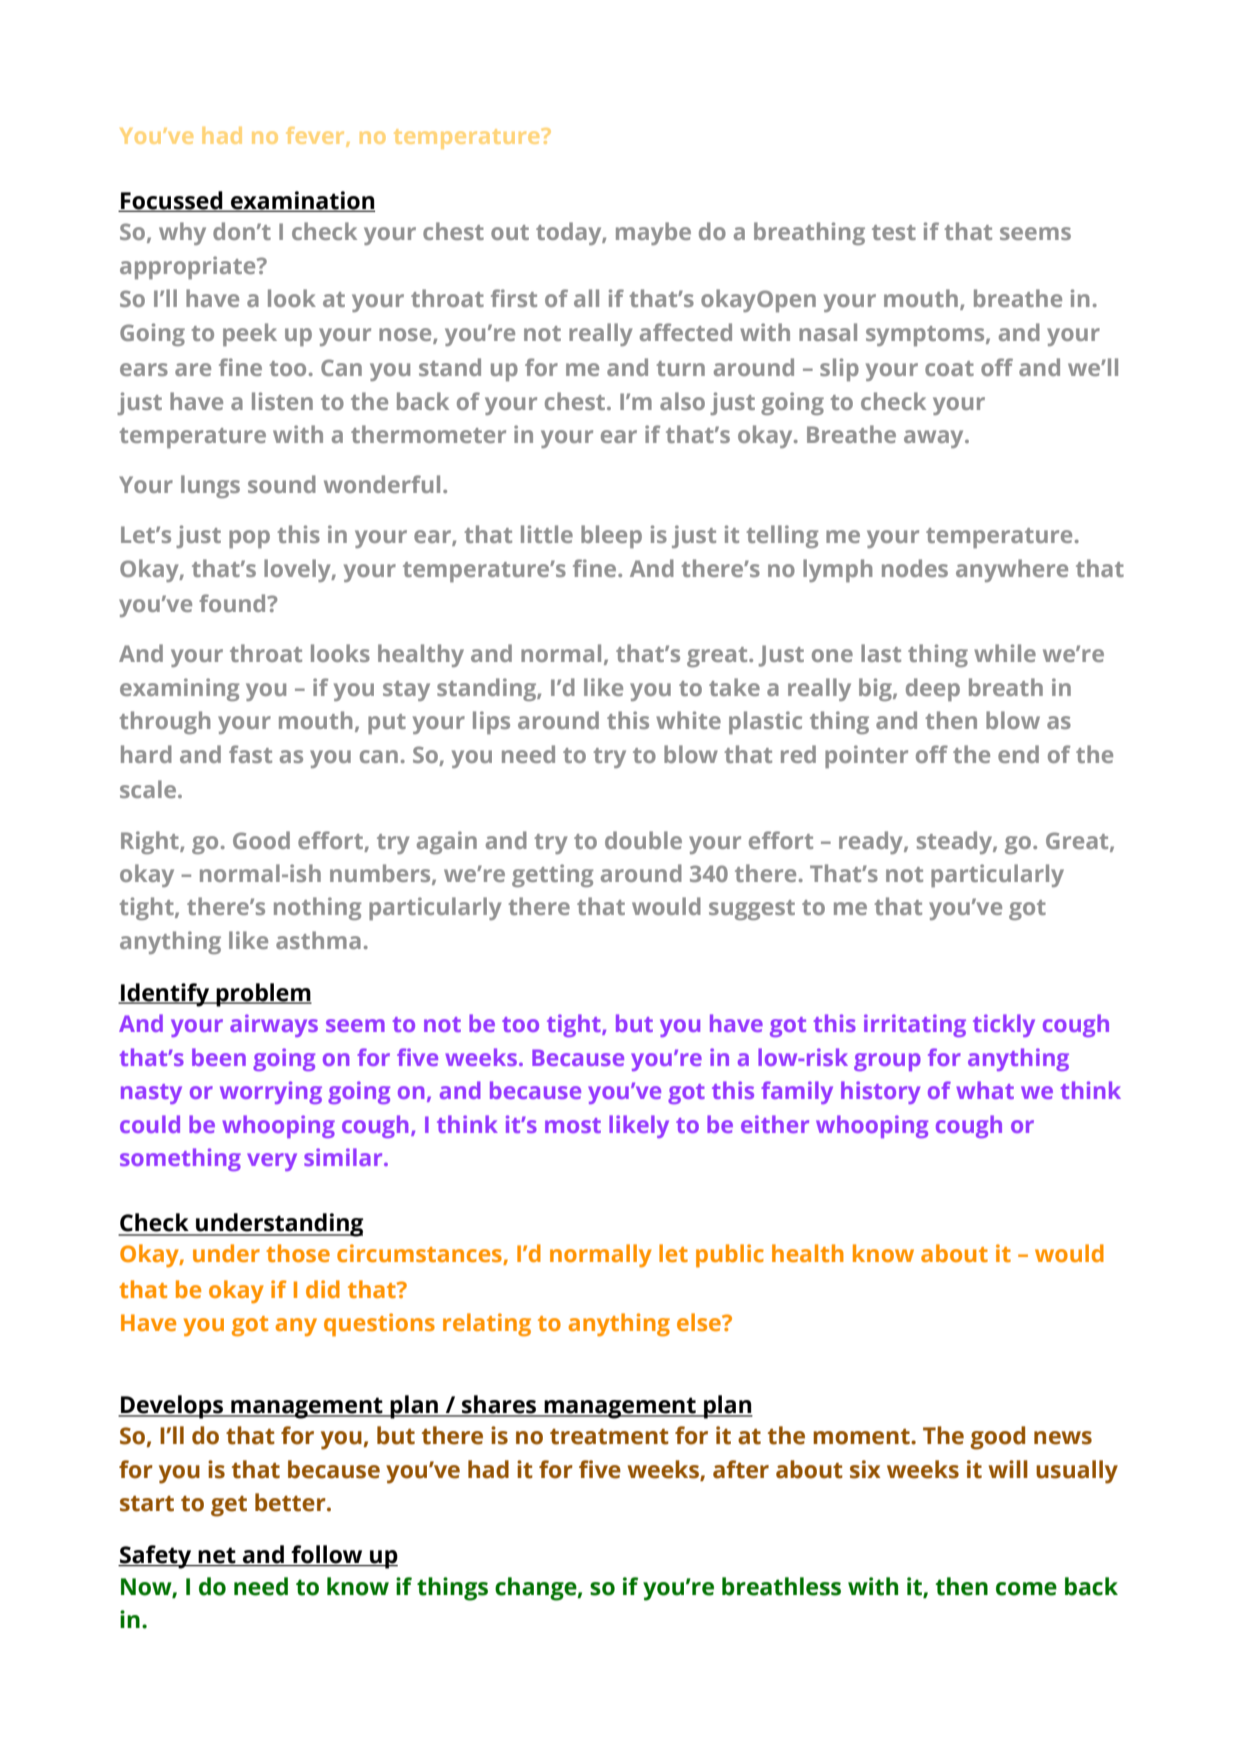  What do you see at coordinates (217, 1556) in the document?
I see `net` at bounding box center [217, 1556].
